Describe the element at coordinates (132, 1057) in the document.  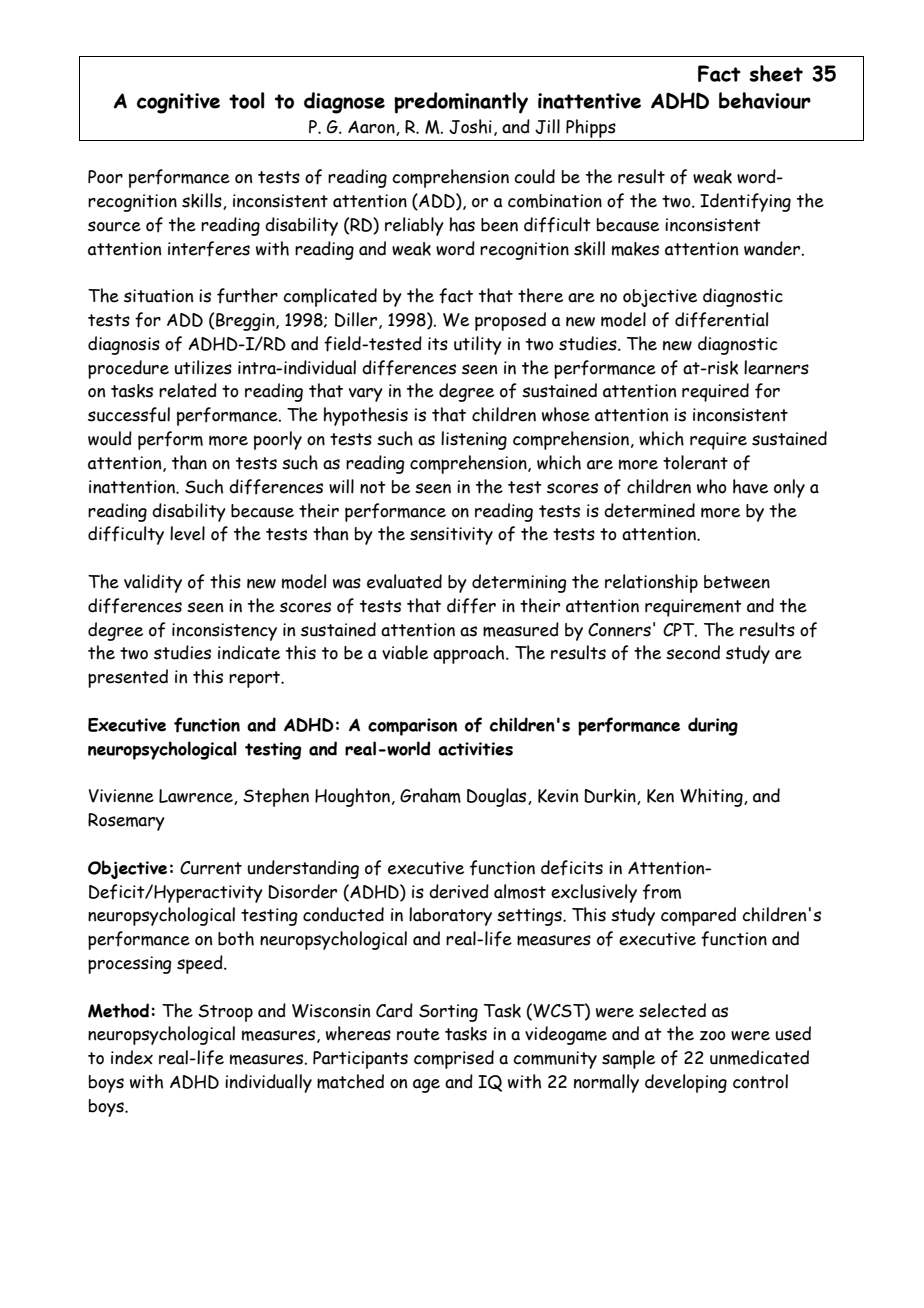
I see `index` at that location.
